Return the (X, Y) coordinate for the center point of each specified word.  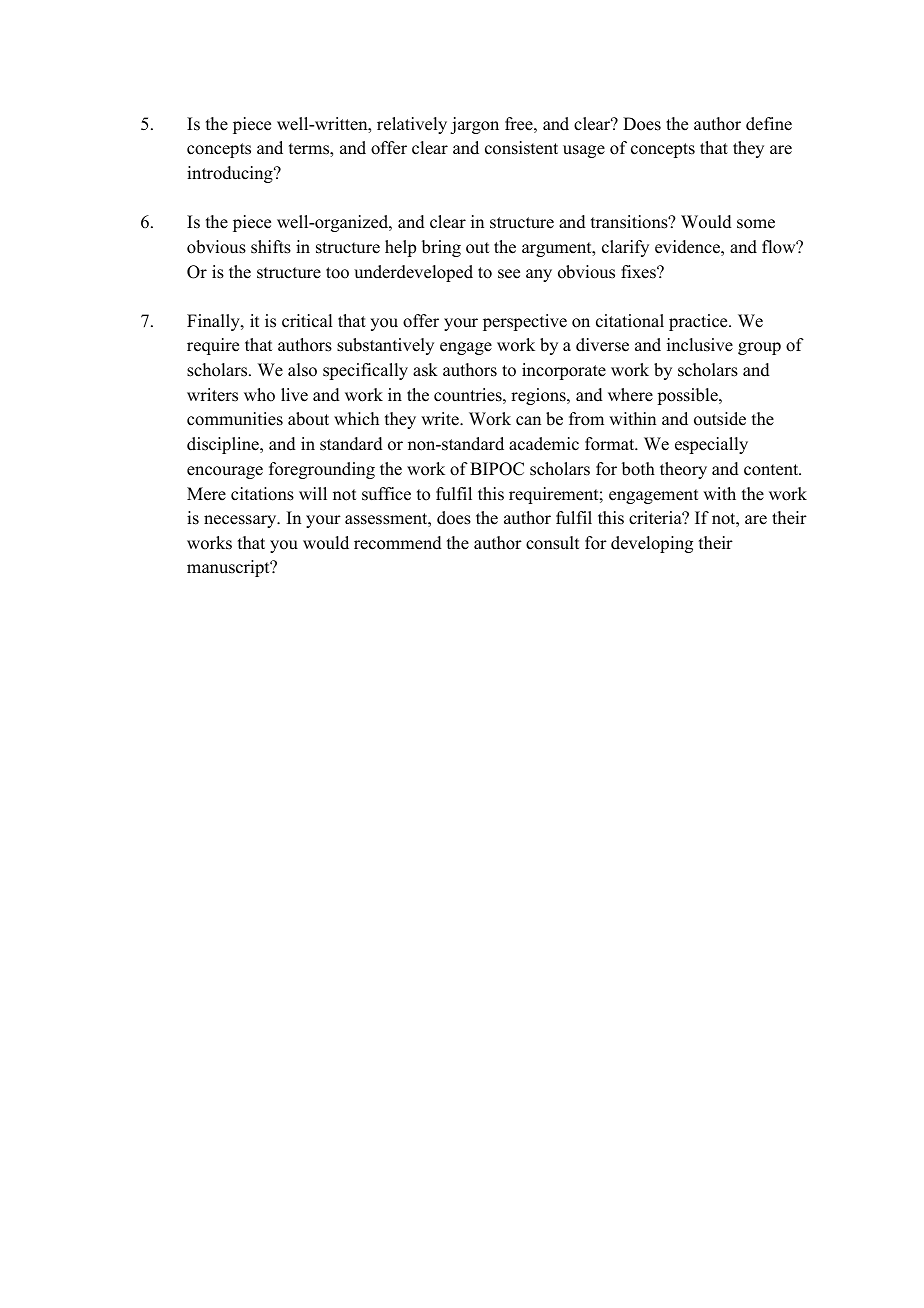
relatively (412, 125)
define (769, 124)
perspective (525, 322)
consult (552, 543)
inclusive (700, 345)
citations (262, 494)
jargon (474, 125)
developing (652, 544)
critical (307, 321)
